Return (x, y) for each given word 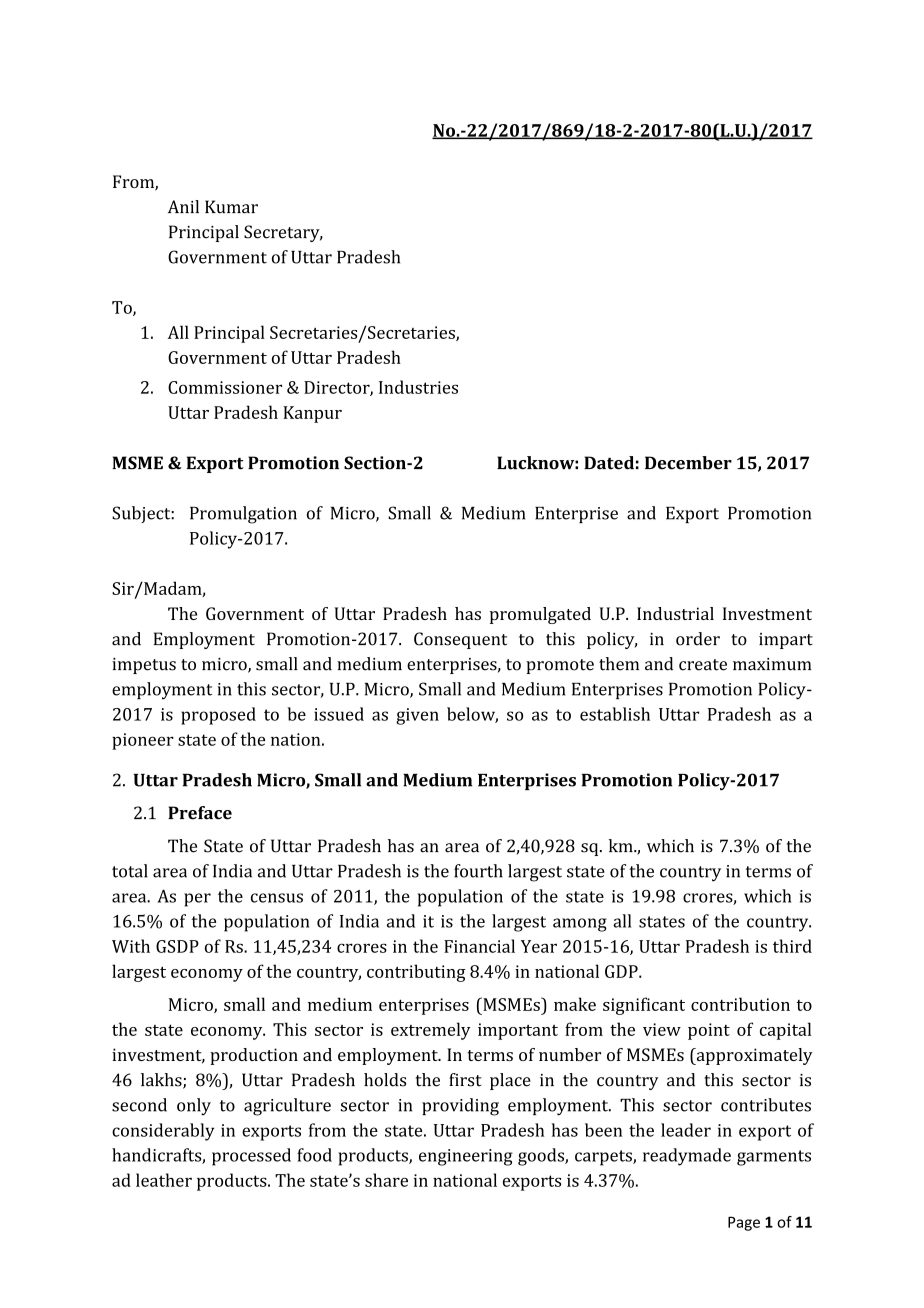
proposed (218, 716)
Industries (418, 387)
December (688, 463)
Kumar (231, 207)
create (703, 665)
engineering (466, 1157)
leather (164, 1180)
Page (744, 1223)
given (417, 716)
